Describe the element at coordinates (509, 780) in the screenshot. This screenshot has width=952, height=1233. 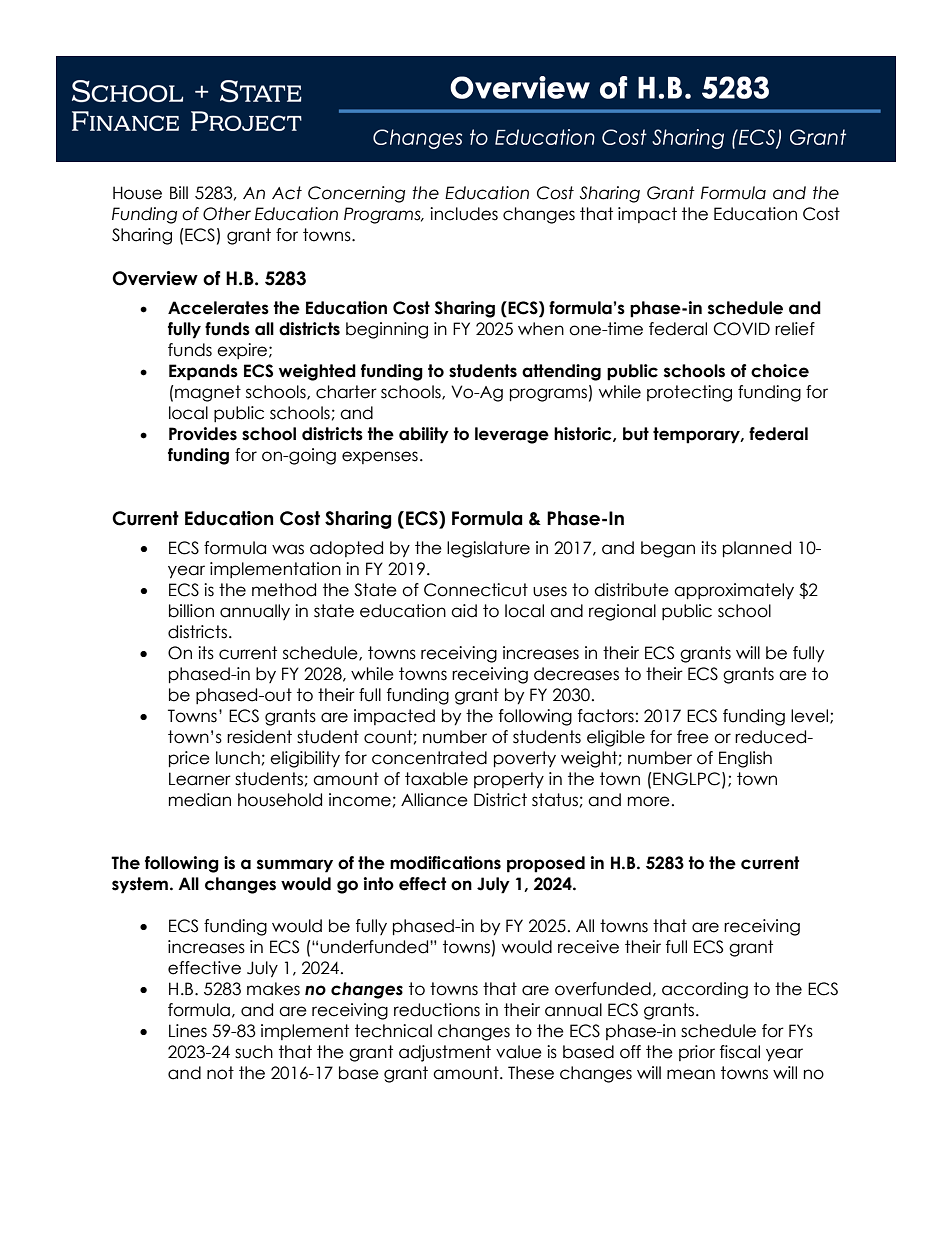
I see `property` at that location.
